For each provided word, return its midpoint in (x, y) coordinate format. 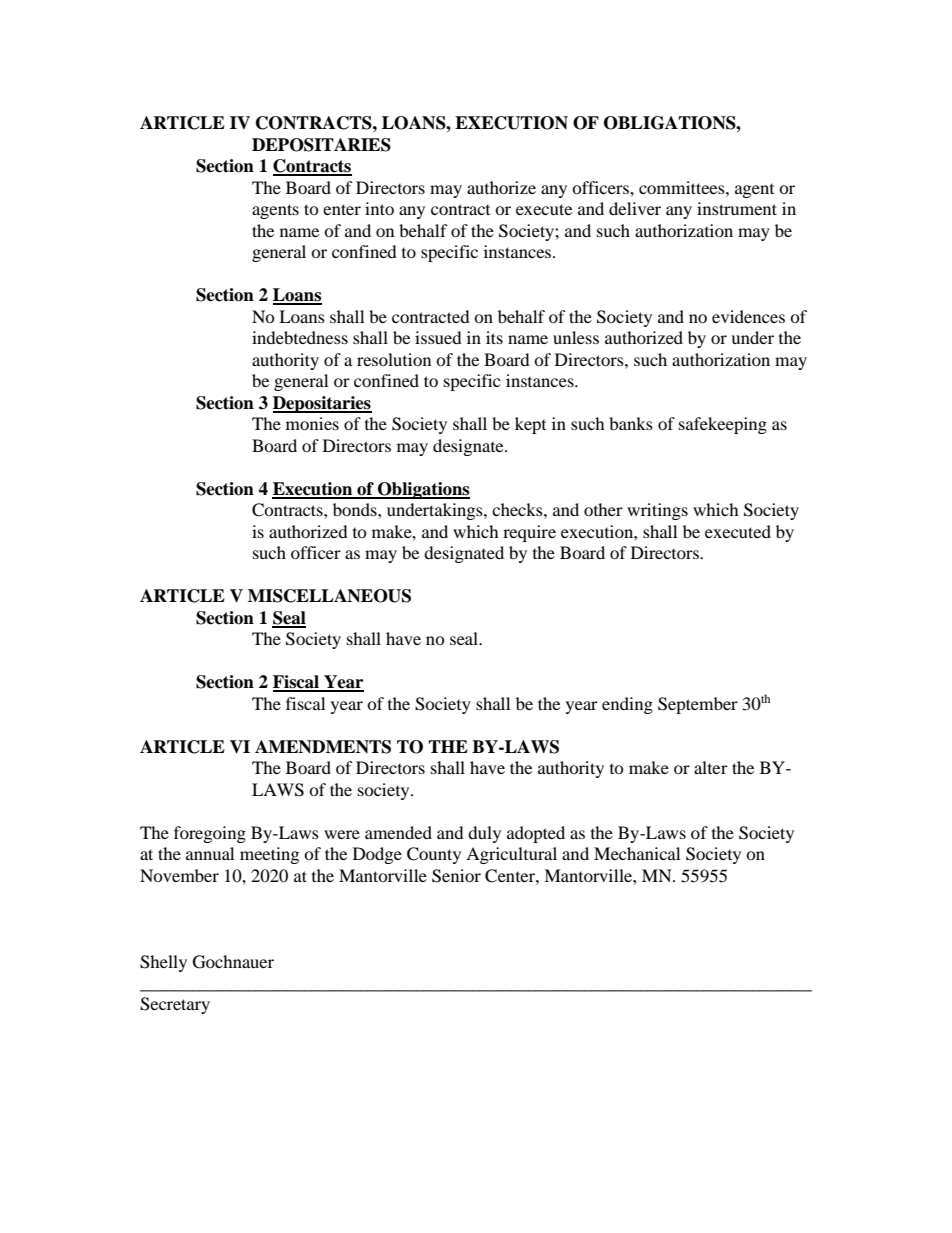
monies (312, 423)
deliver (635, 208)
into (379, 208)
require (529, 533)
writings (657, 511)
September (698, 705)
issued (438, 337)
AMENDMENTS (323, 747)
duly (484, 834)
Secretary (175, 1005)
